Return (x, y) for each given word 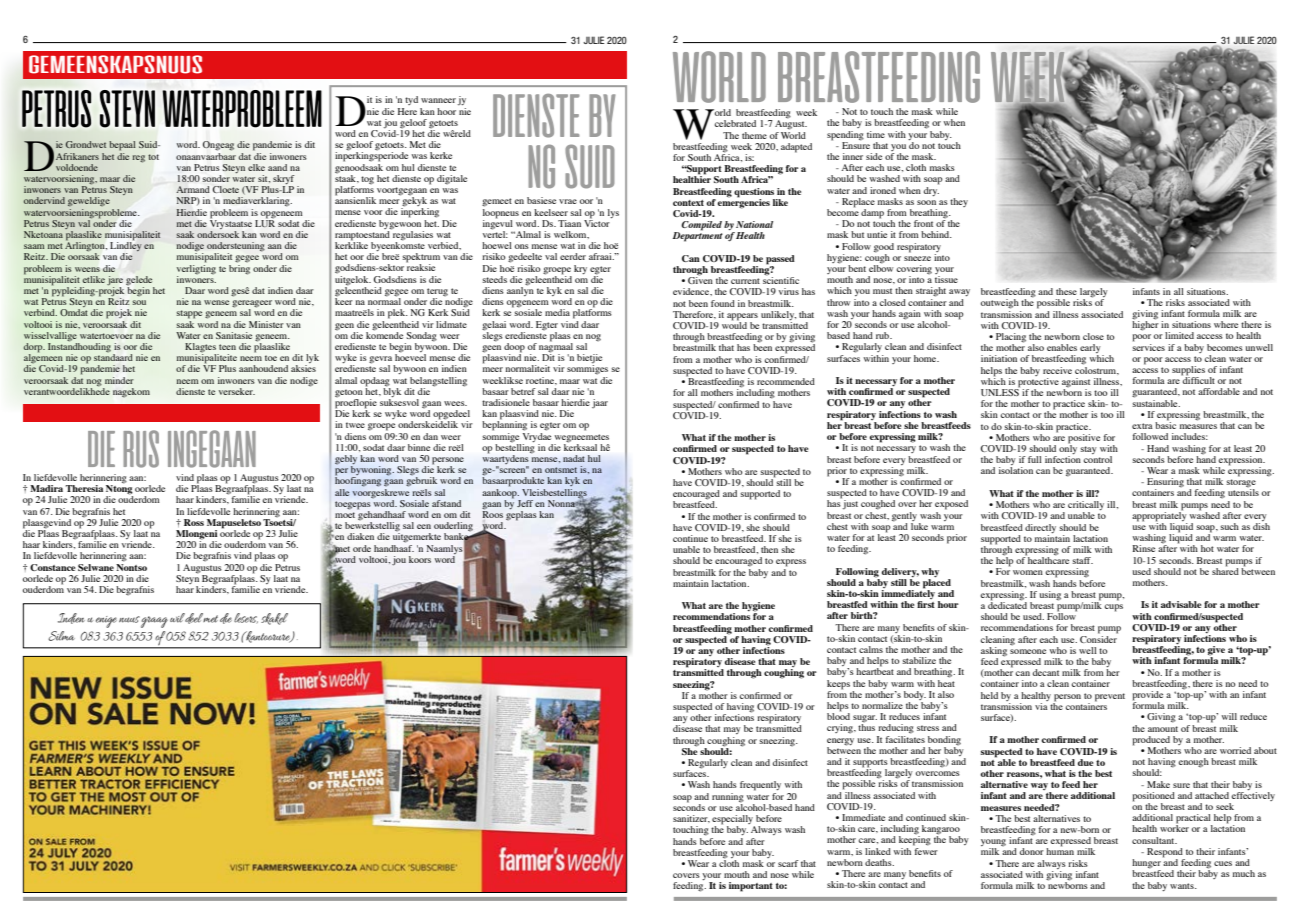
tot (153, 157)
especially (733, 821)
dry (931, 190)
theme (754, 135)
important (751, 887)
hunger (1146, 865)
